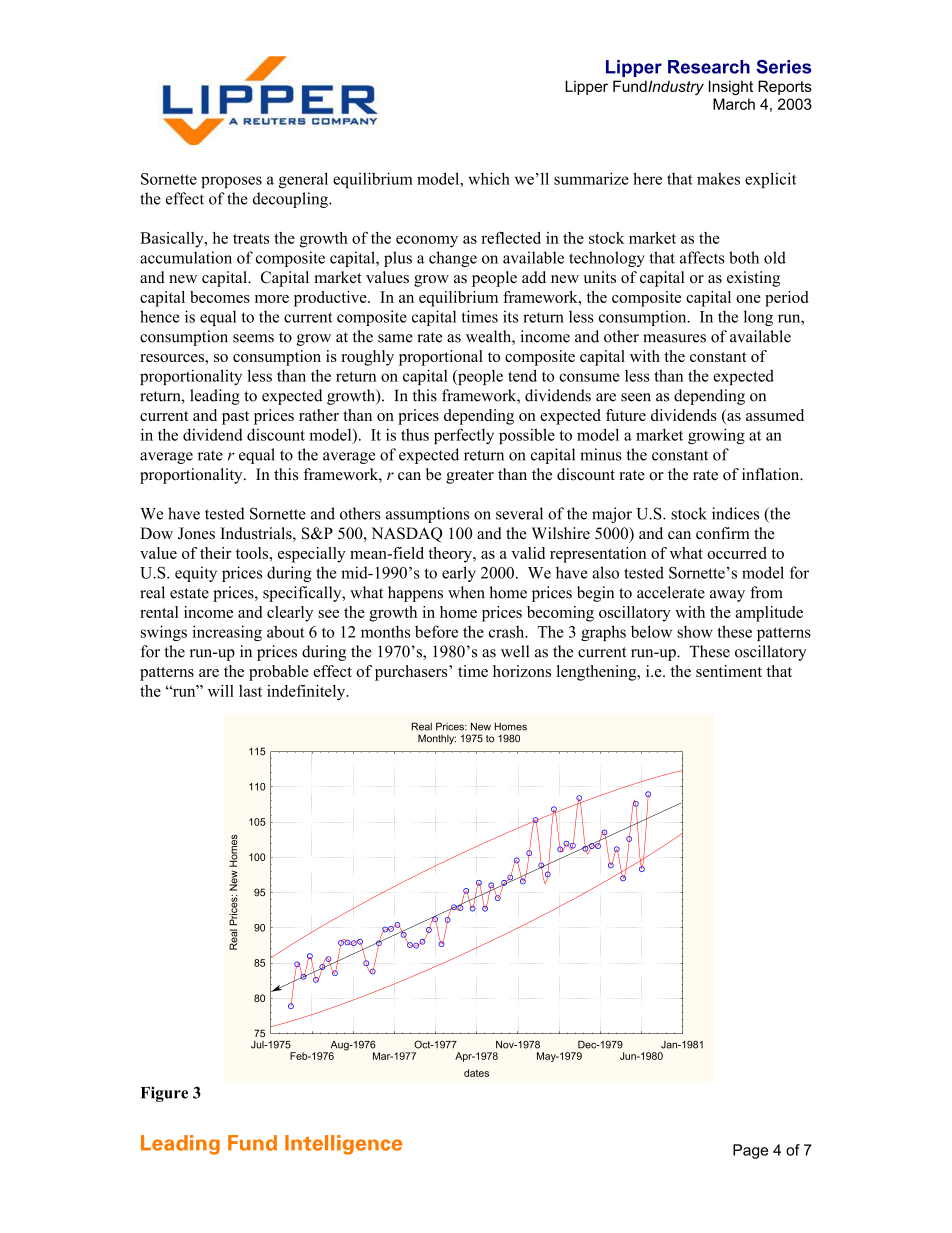 The height and width of the page is (1233, 952). What do you see at coordinates (476, 1073) in the page?
I see `dates` at bounding box center [476, 1073].
